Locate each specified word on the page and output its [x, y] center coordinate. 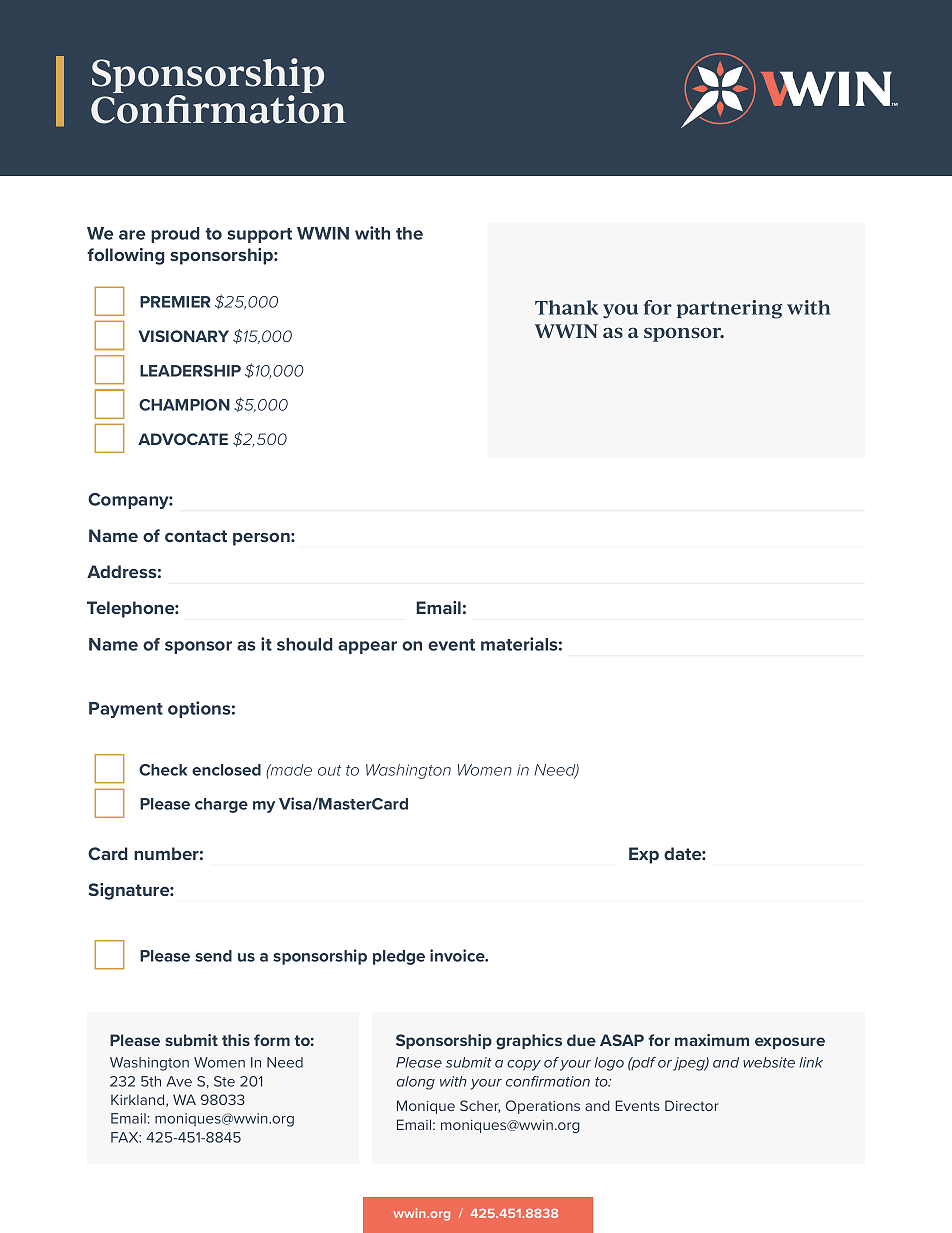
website [769, 1062]
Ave [179, 1081]
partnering [730, 309]
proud [175, 235]
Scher [480, 1106]
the [409, 233]
